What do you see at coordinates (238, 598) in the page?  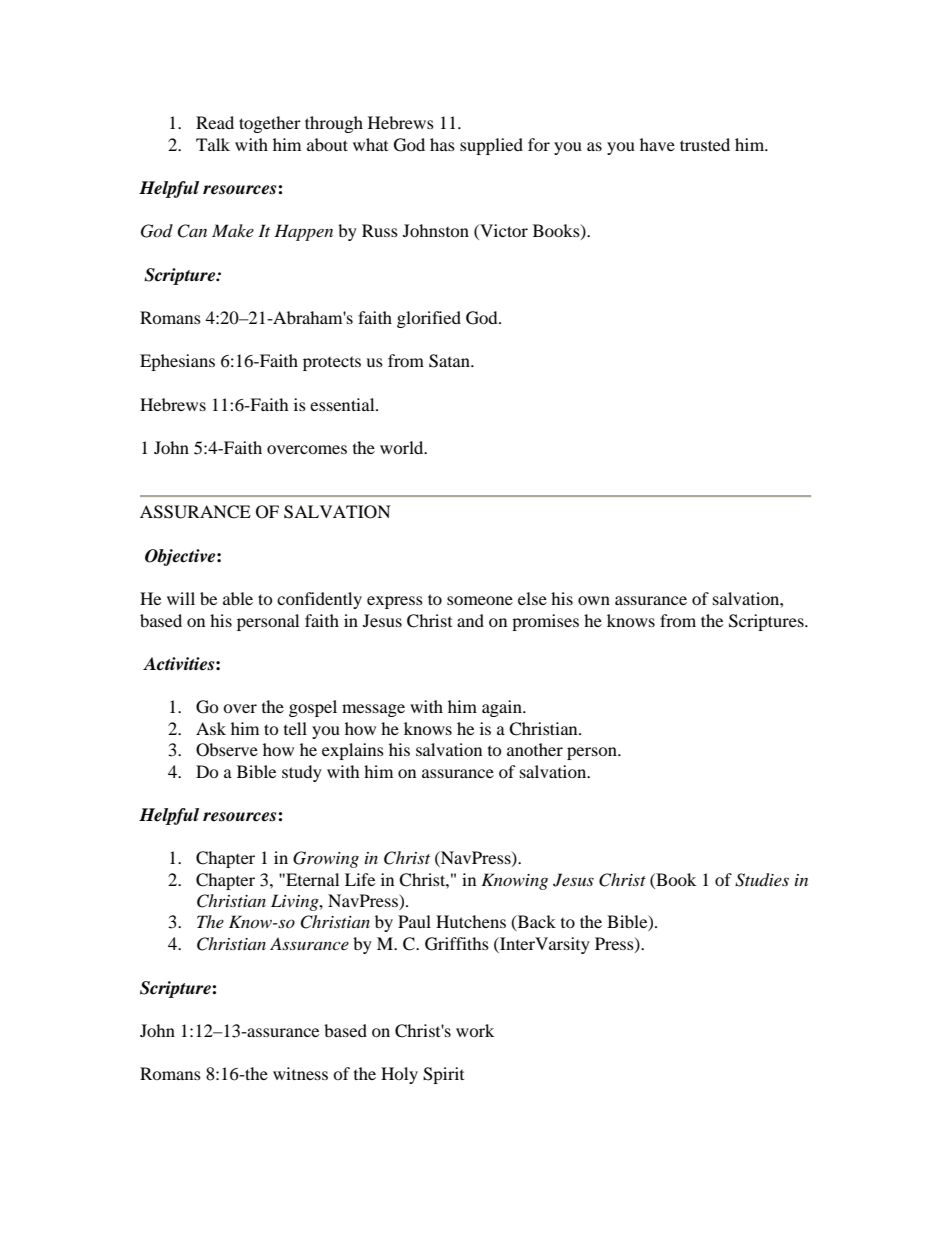 I see `able` at bounding box center [238, 598].
